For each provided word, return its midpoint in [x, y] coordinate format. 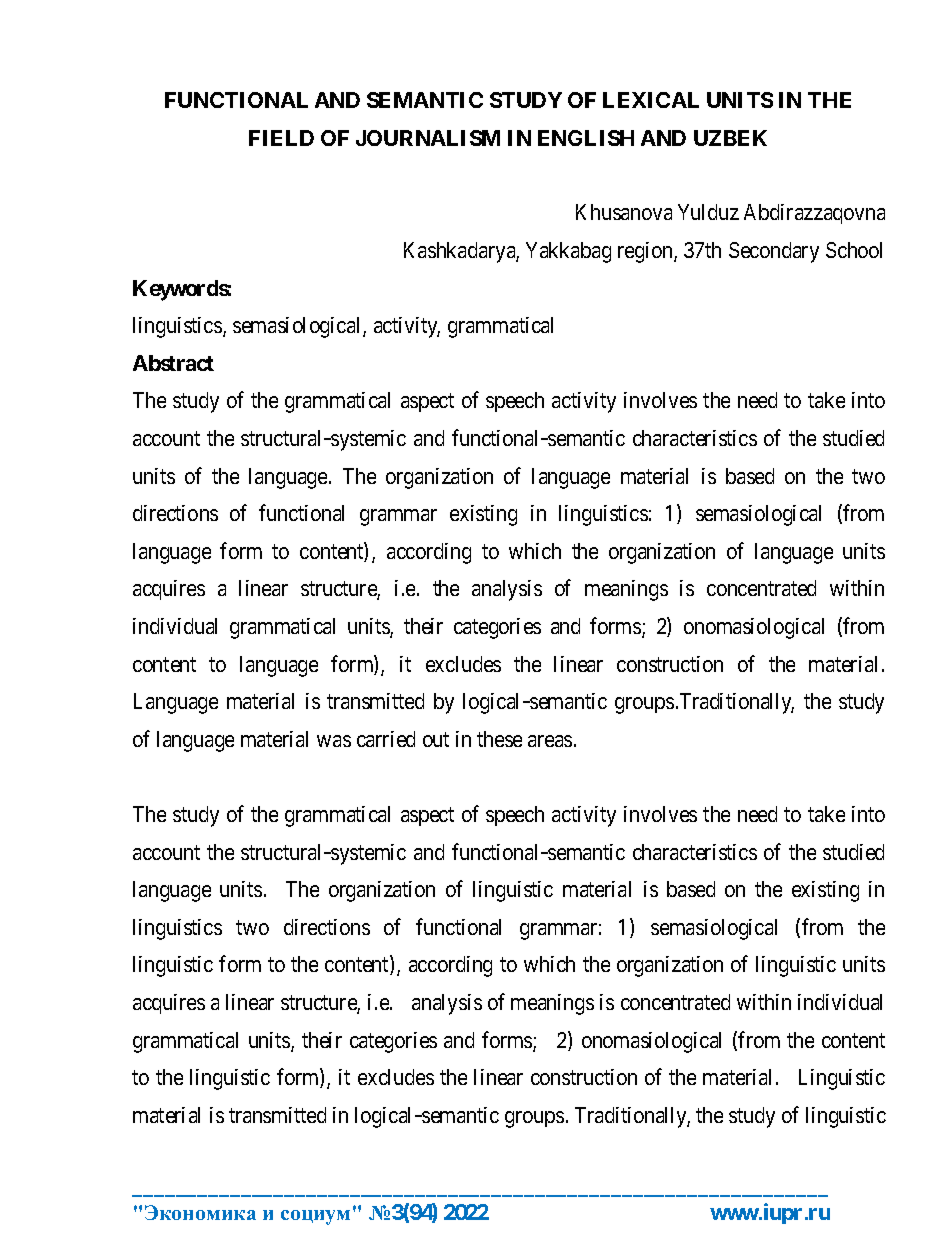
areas [550, 741]
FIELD [281, 138]
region [646, 252]
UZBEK [730, 138]
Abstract [173, 363]
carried [386, 739]
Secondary [774, 252]
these [499, 739]
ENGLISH [586, 138]
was [334, 741]
